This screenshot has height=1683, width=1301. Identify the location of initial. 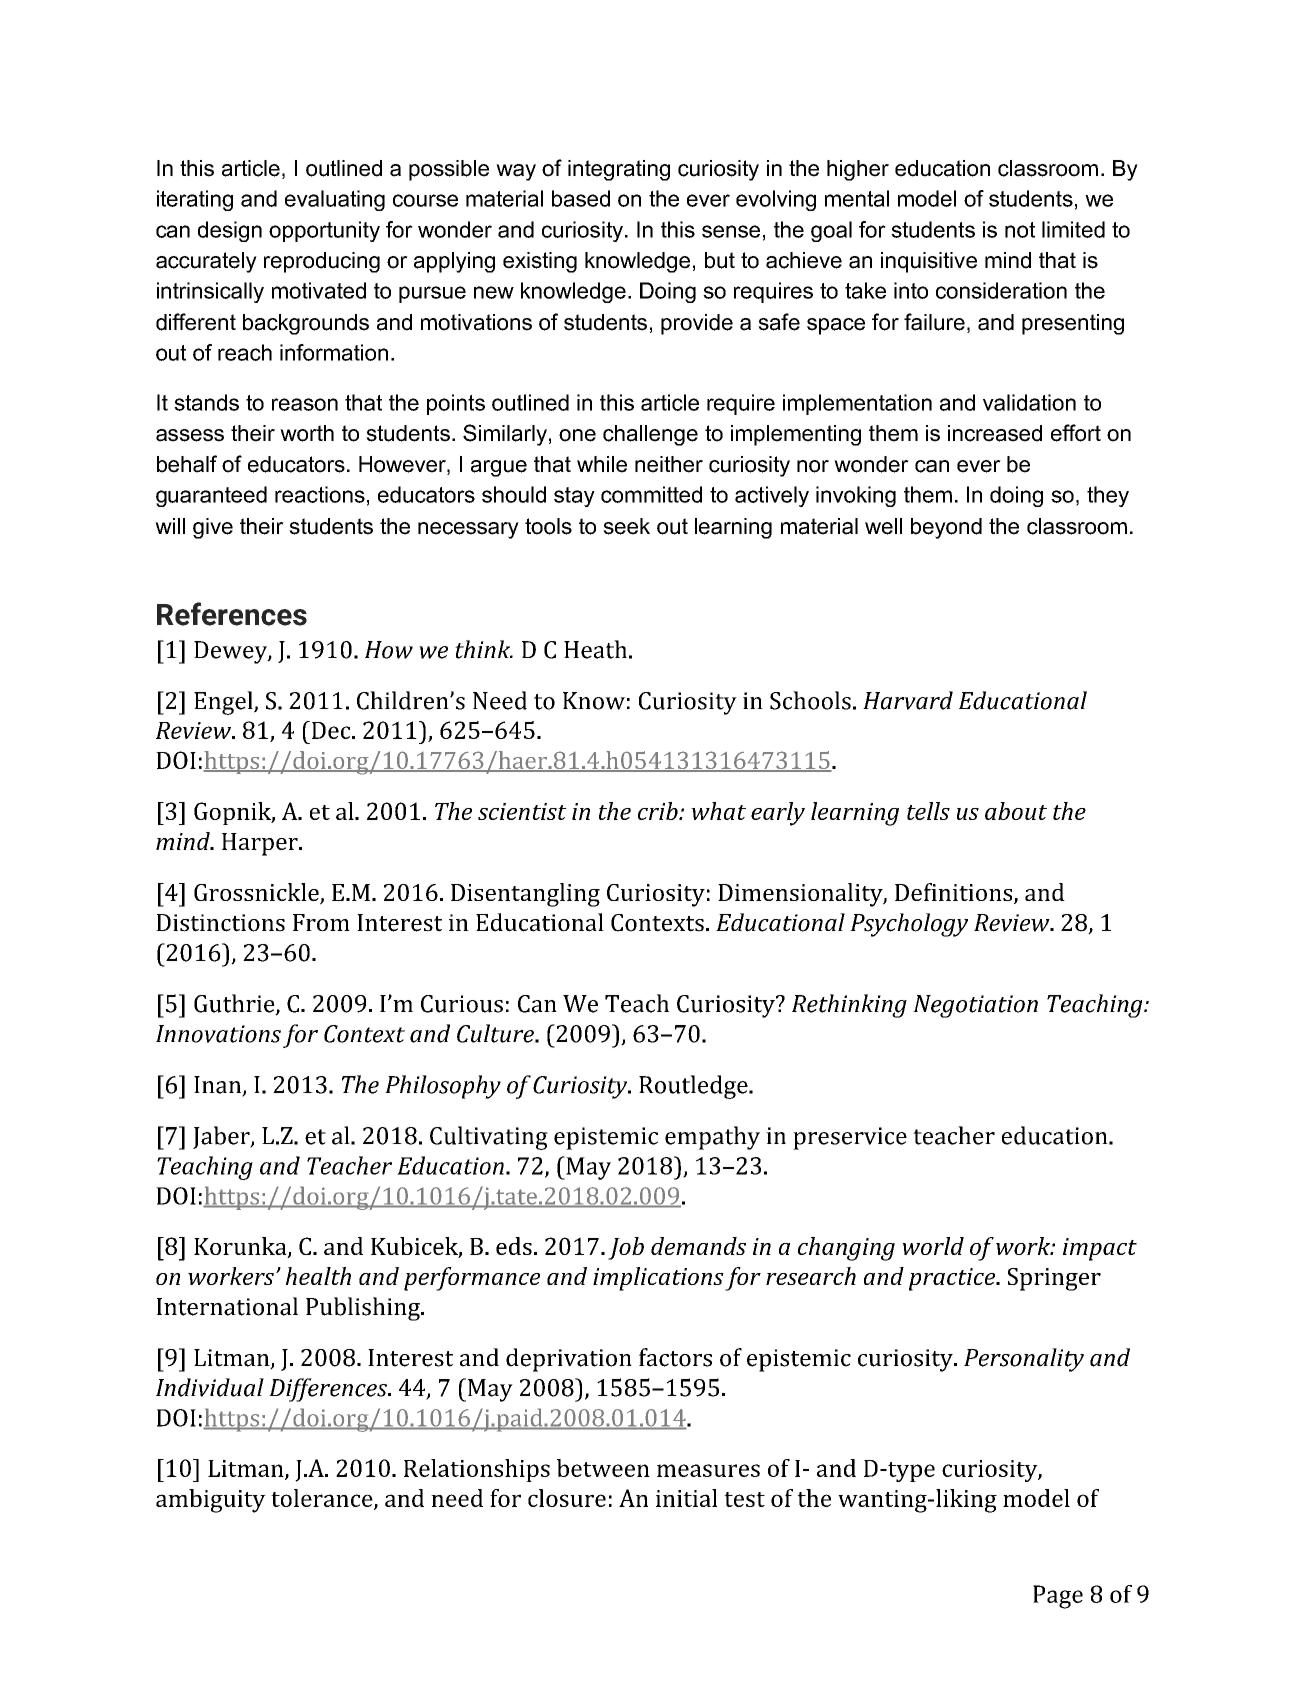
(686, 1498).
